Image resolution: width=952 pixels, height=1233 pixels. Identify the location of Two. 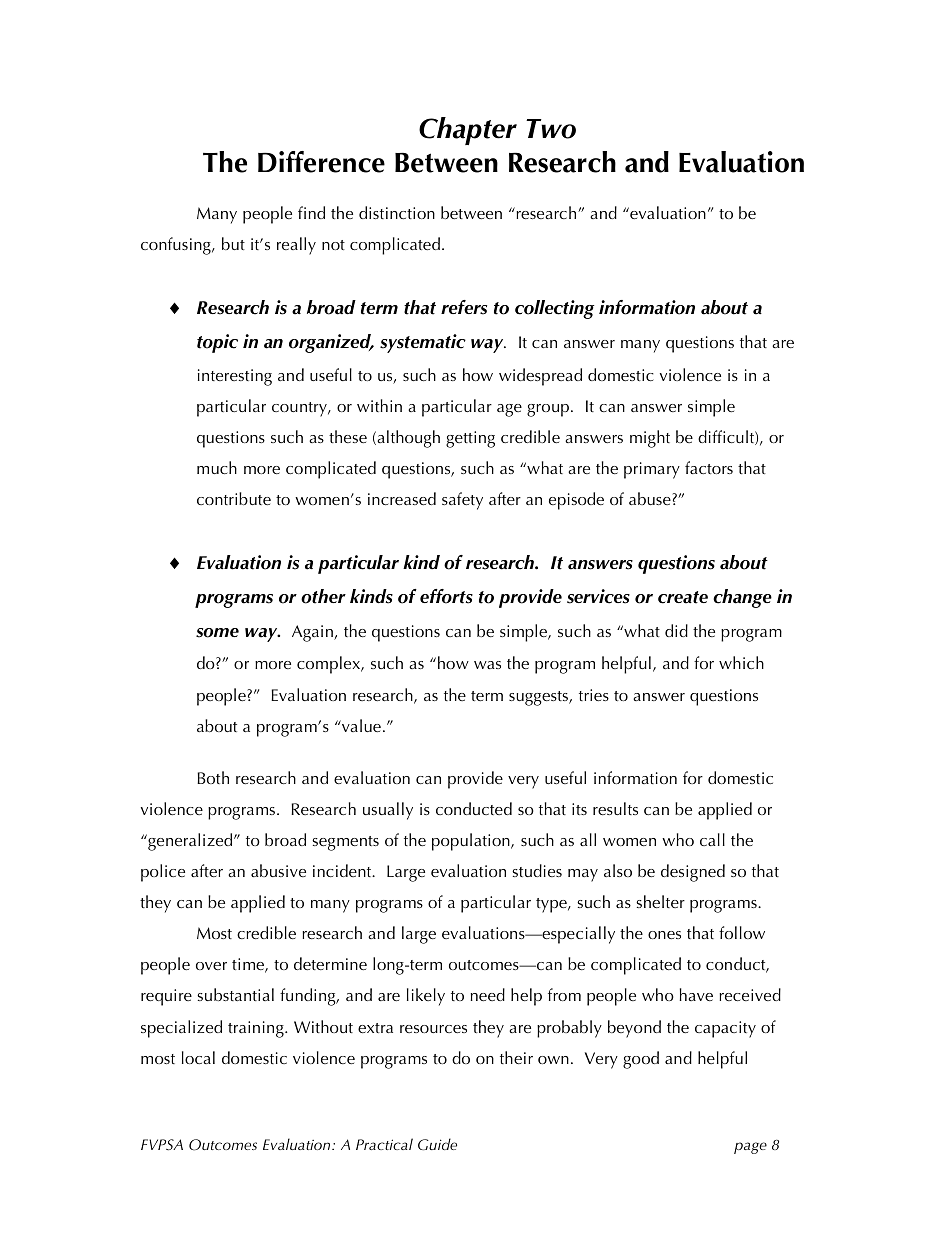
(551, 129).
